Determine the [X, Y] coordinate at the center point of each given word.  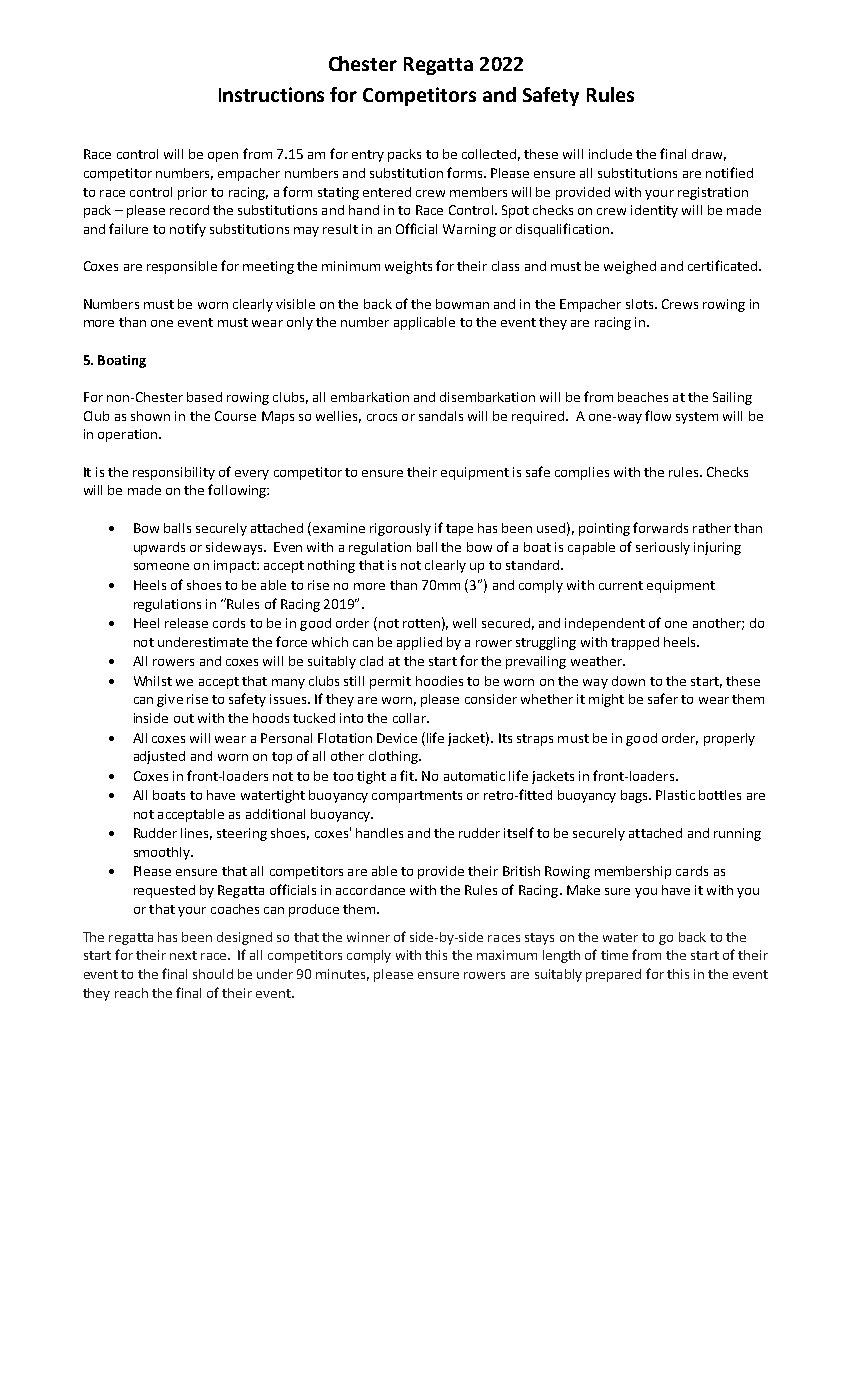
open [223, 157]
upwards [159, 548]
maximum [507, 955]
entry [368, 156]
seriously [663, 548]
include [610, 154]
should [213, 974]
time [614, 955]
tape [459, 530]
